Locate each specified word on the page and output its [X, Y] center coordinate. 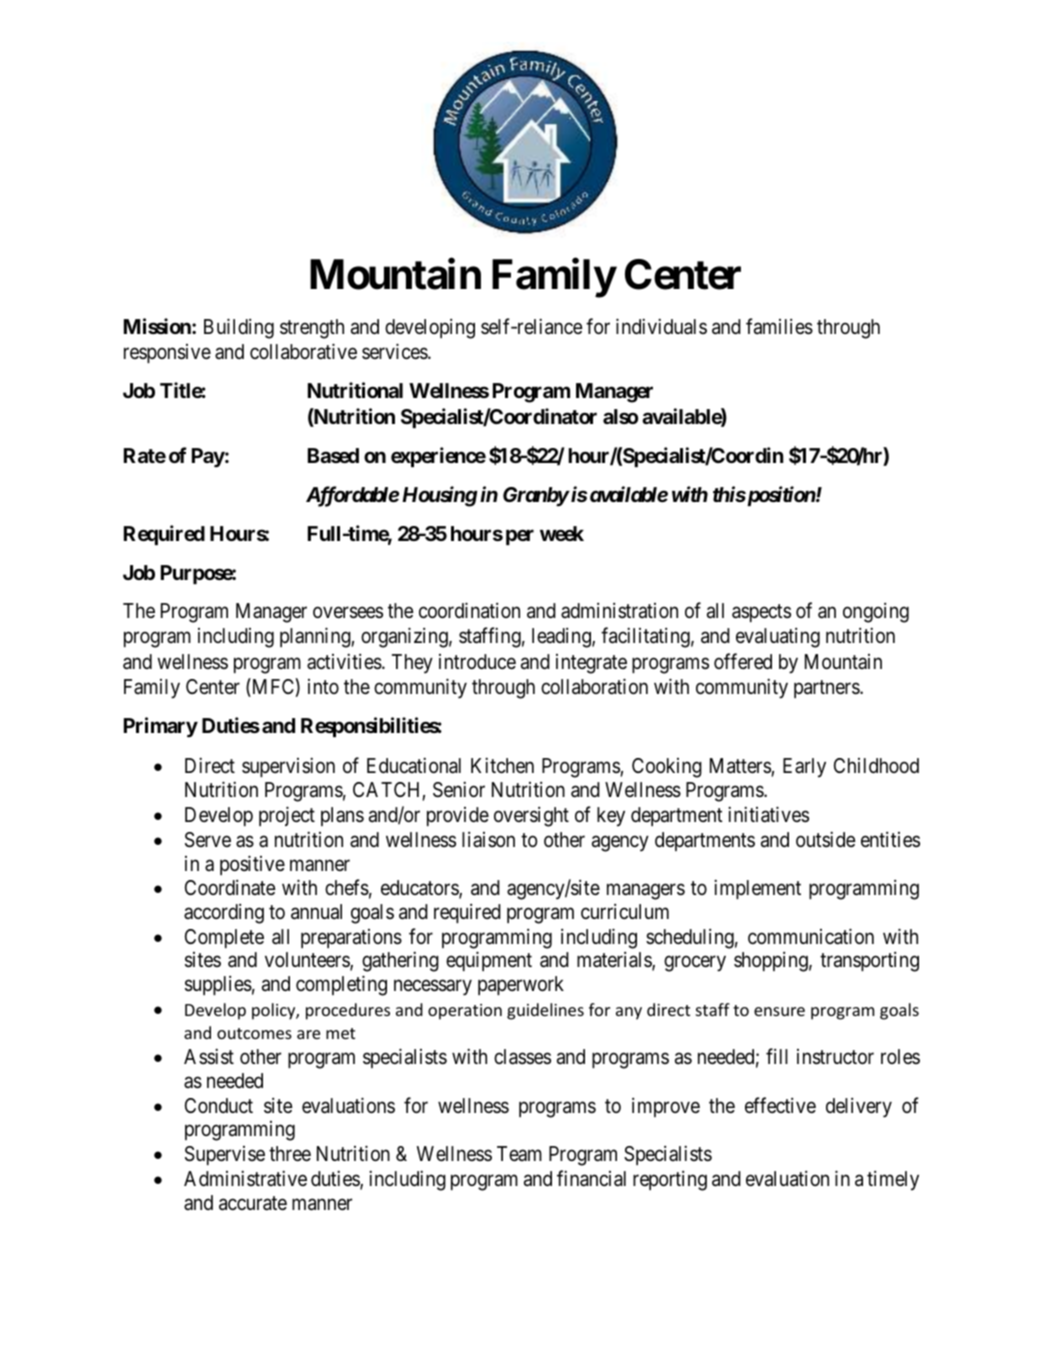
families [779, 326]
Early [804, 768]
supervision [288, 767]
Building [239, 328]
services [395, 351]
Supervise [225, 1155]
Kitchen [502, 765]
